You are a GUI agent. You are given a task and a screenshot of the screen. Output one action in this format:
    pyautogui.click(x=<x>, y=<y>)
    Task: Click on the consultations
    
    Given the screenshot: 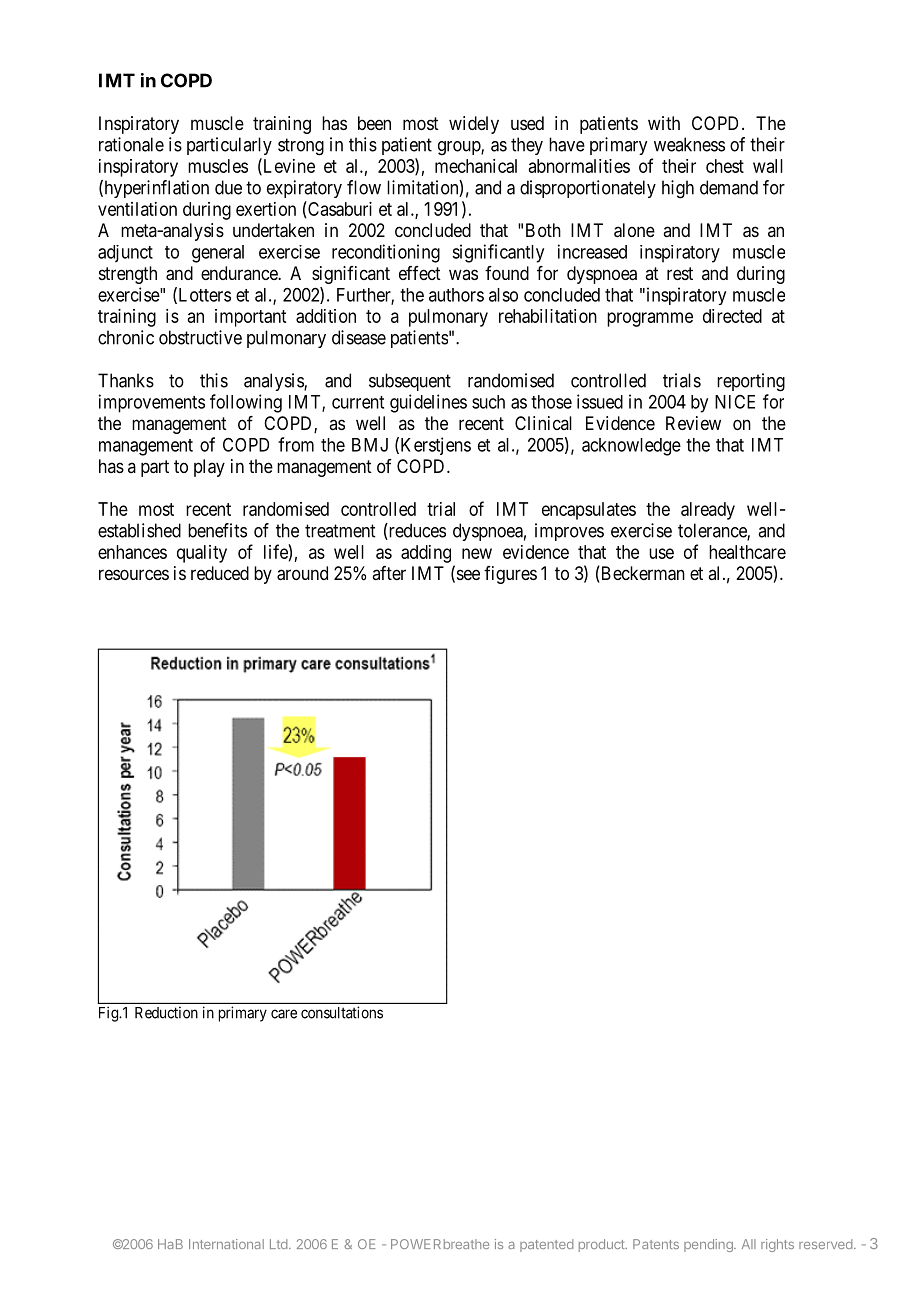 What is the action you would take?
    pyautogui.click(x=342, y=1012)
